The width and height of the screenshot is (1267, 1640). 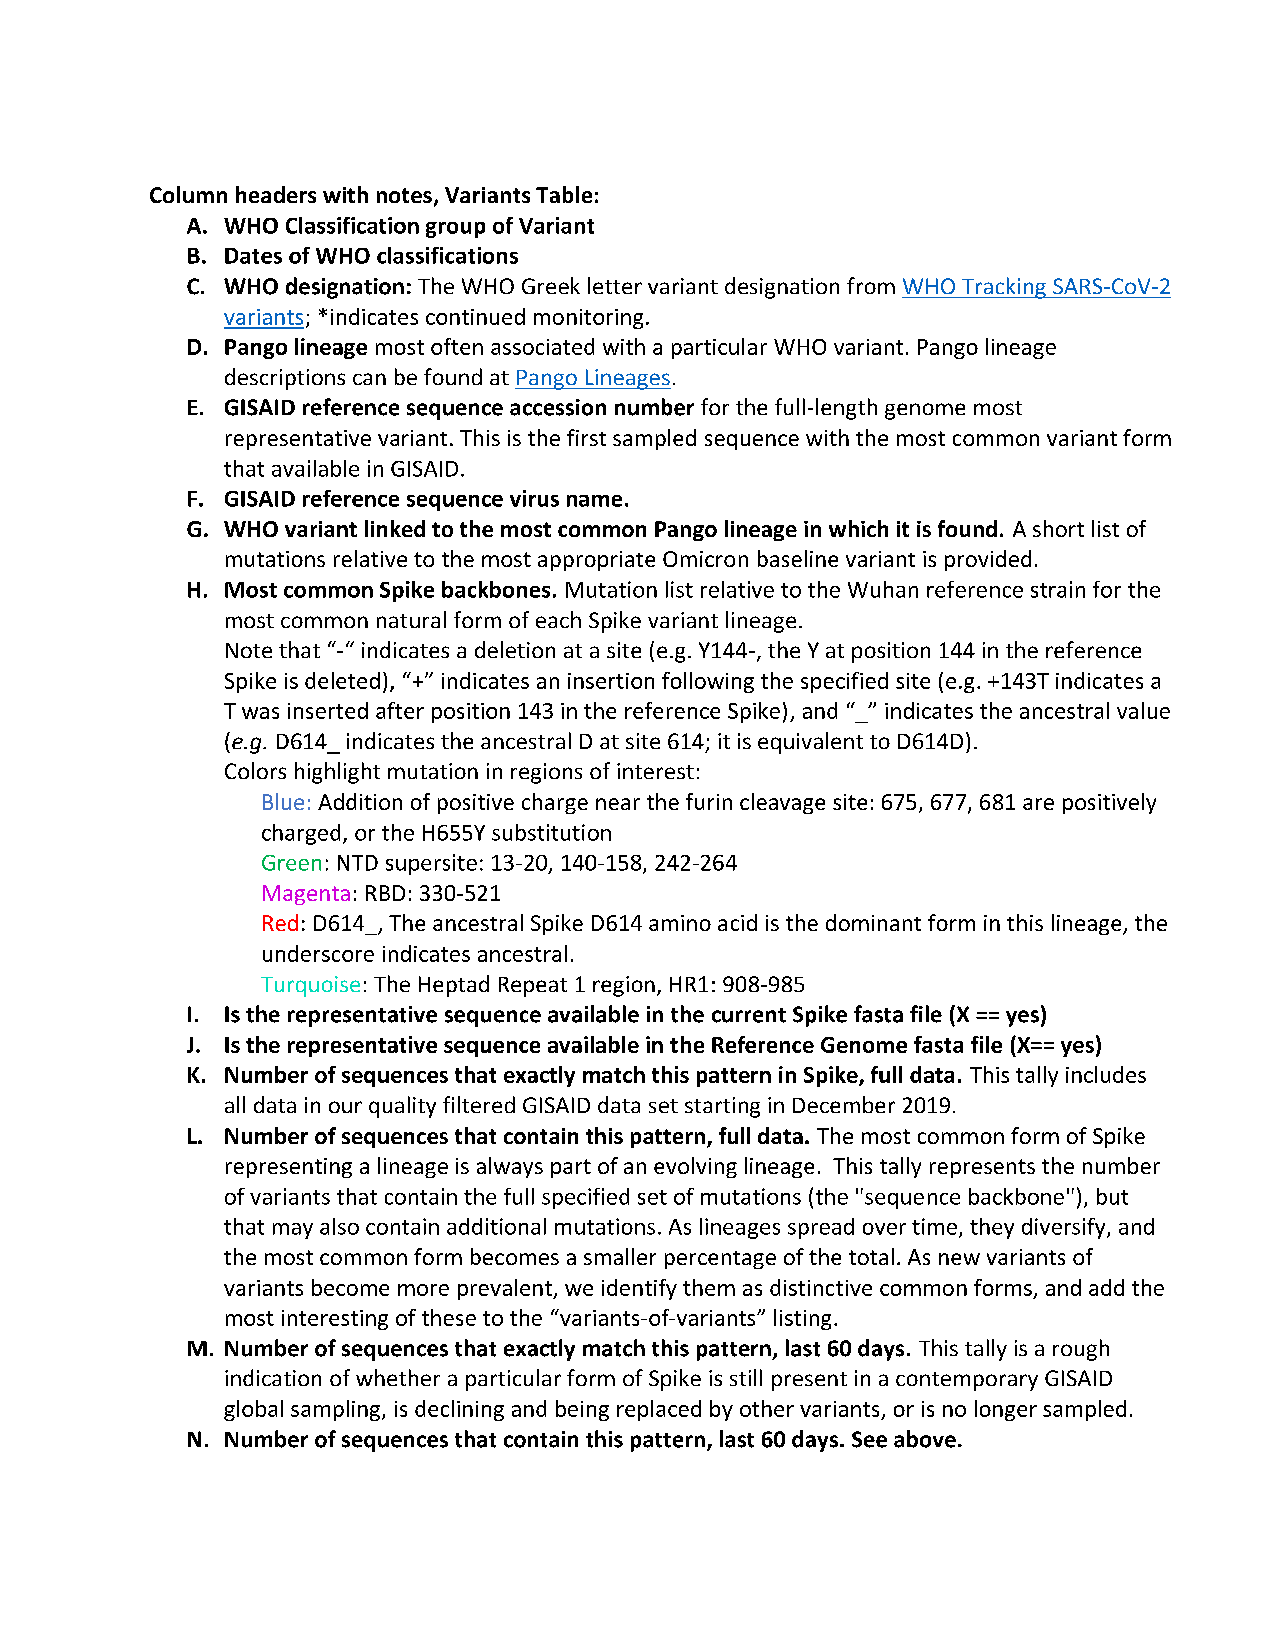 I want to click on Blue, so click(x=283, y=801).
